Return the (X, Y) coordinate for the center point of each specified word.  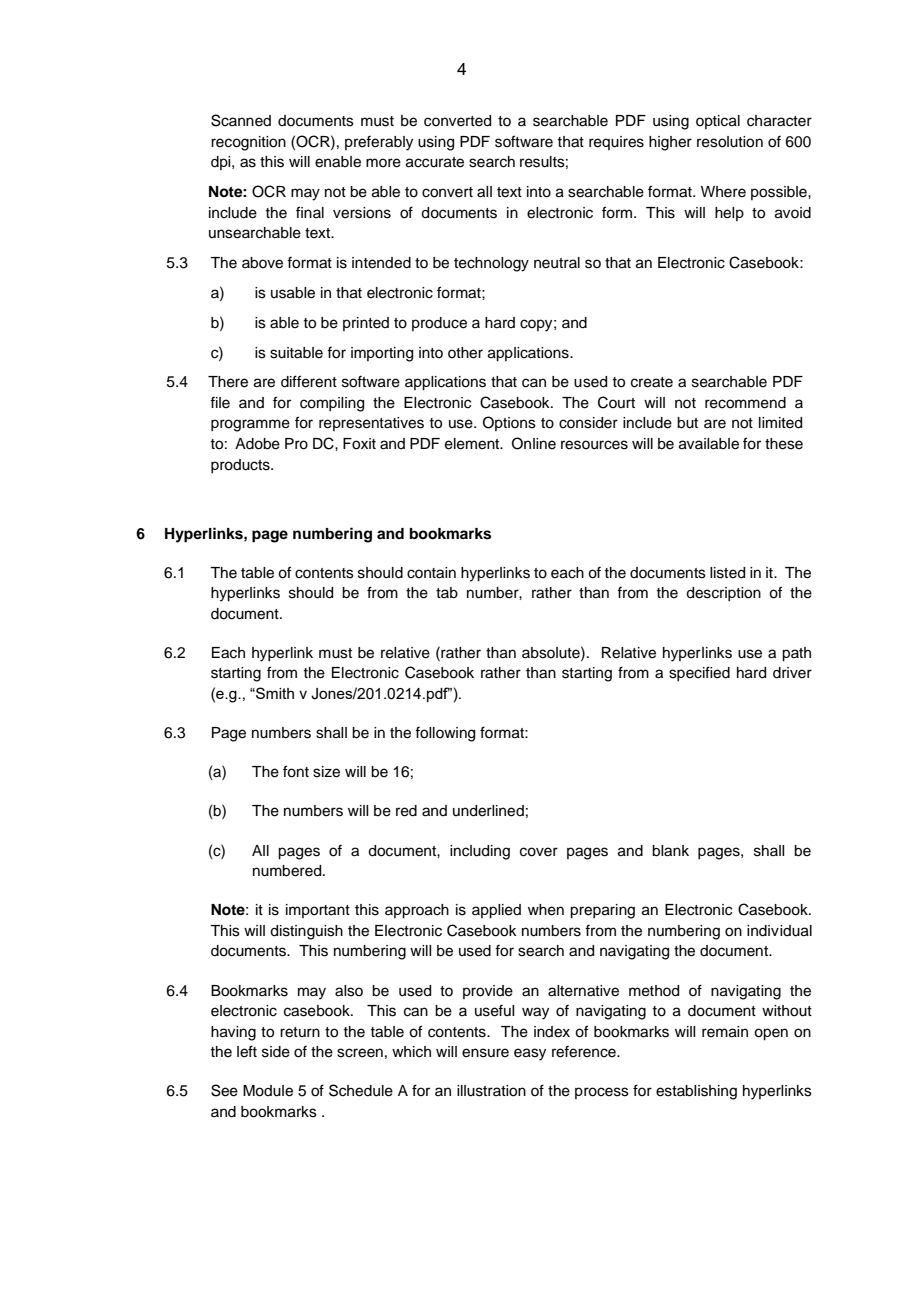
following (445, 734)
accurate (435, 162)
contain (431, 573)
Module (268, 1091)
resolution (730, 142)
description (723, 594)
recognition (248, 143)
